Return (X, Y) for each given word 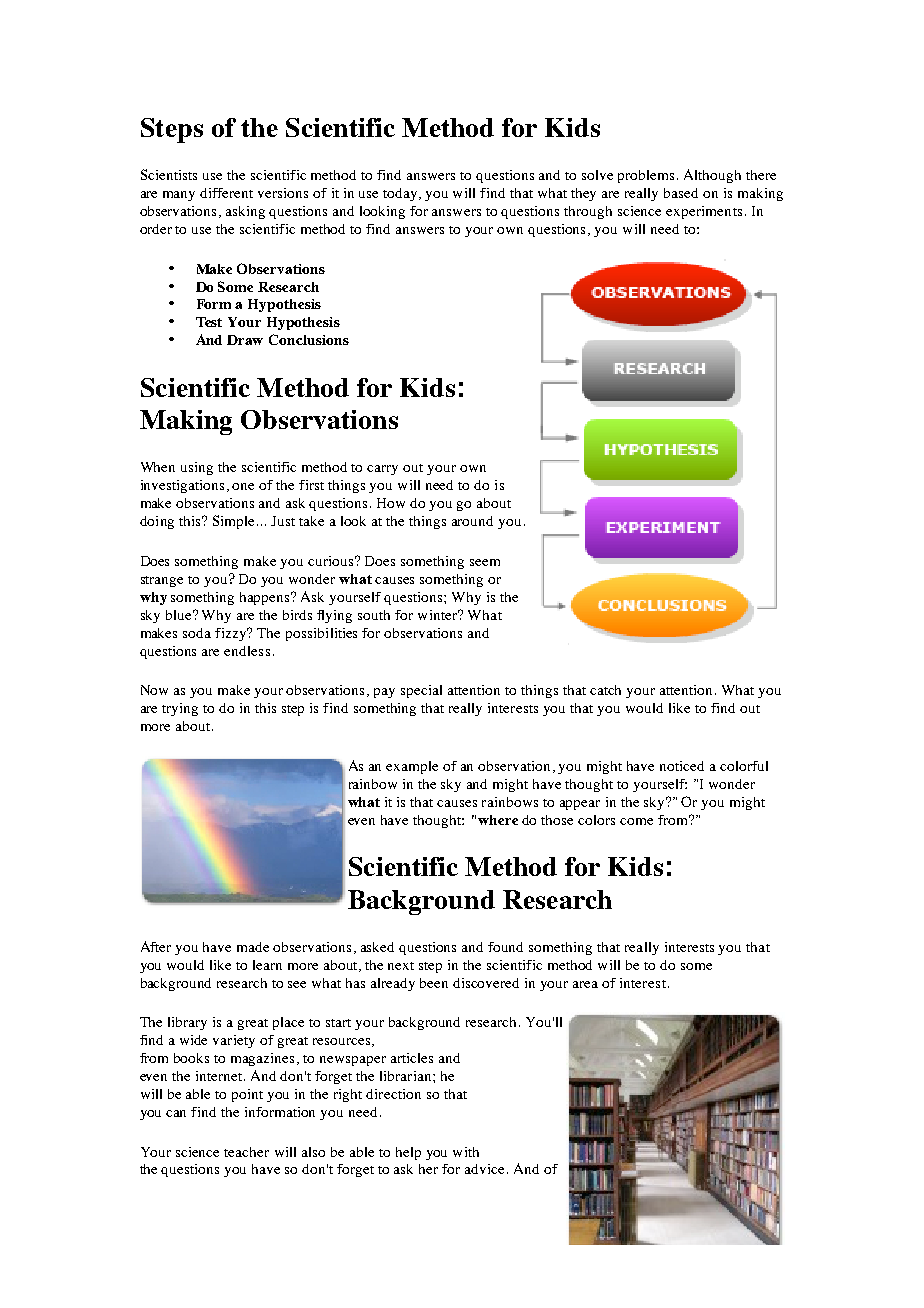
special (421, 691)
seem (485, 562)
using (197, 468)
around (472, 521)
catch (605, 690)
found (505, 947)
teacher (246, 1152)
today (401, 194)
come (636, 821)
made (253, 947)
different (226, 193)
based (681, 193)
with (466, 1152)
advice (484, 1169)
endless (247, 651)
